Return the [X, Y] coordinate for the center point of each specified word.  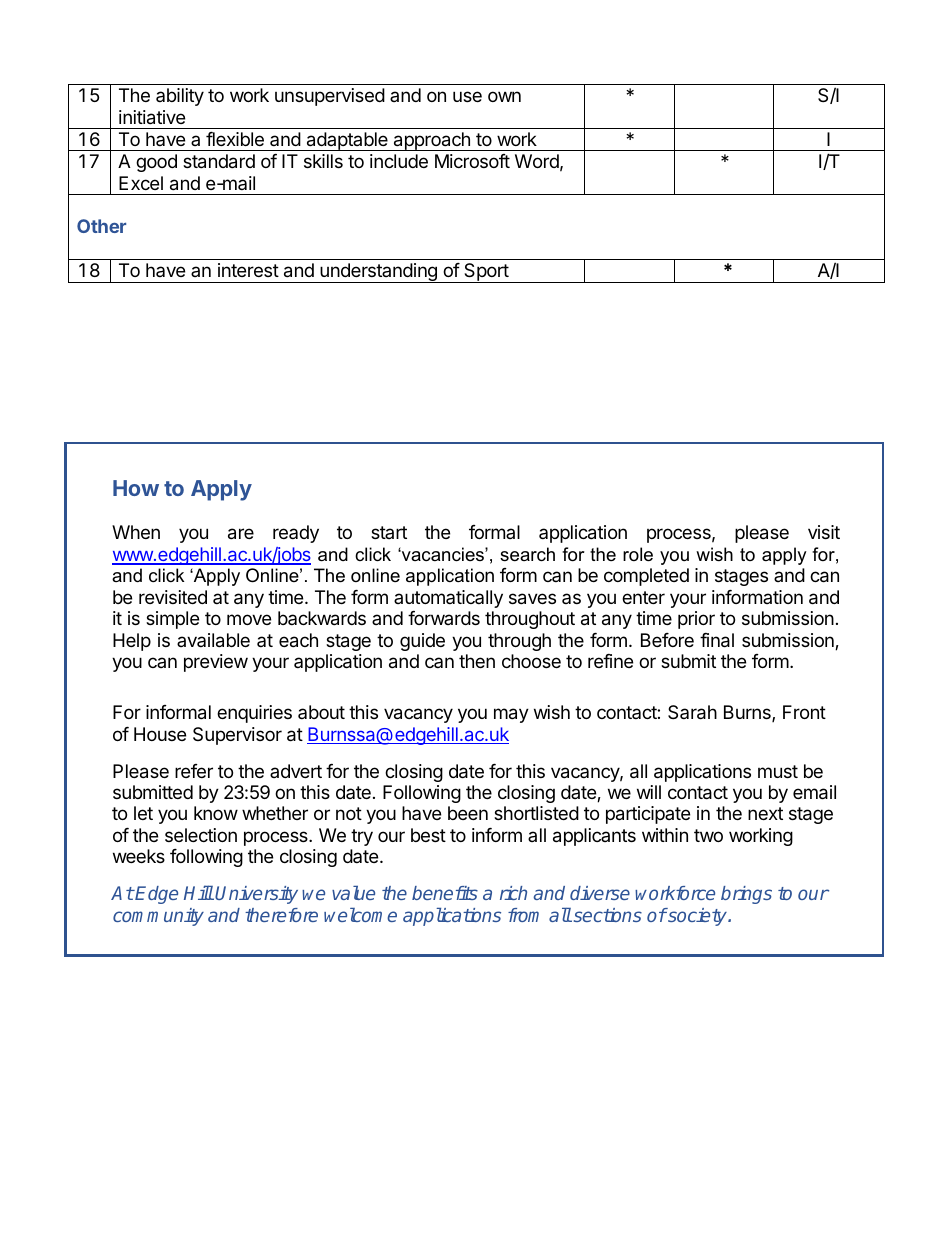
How [136, 488]
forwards [444, 618]
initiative [152, 117]
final [717, 640]
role [638, 554]
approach [431, 141]
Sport [486, 273]
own [504, 96]
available [213, 640]
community [158, 917]
